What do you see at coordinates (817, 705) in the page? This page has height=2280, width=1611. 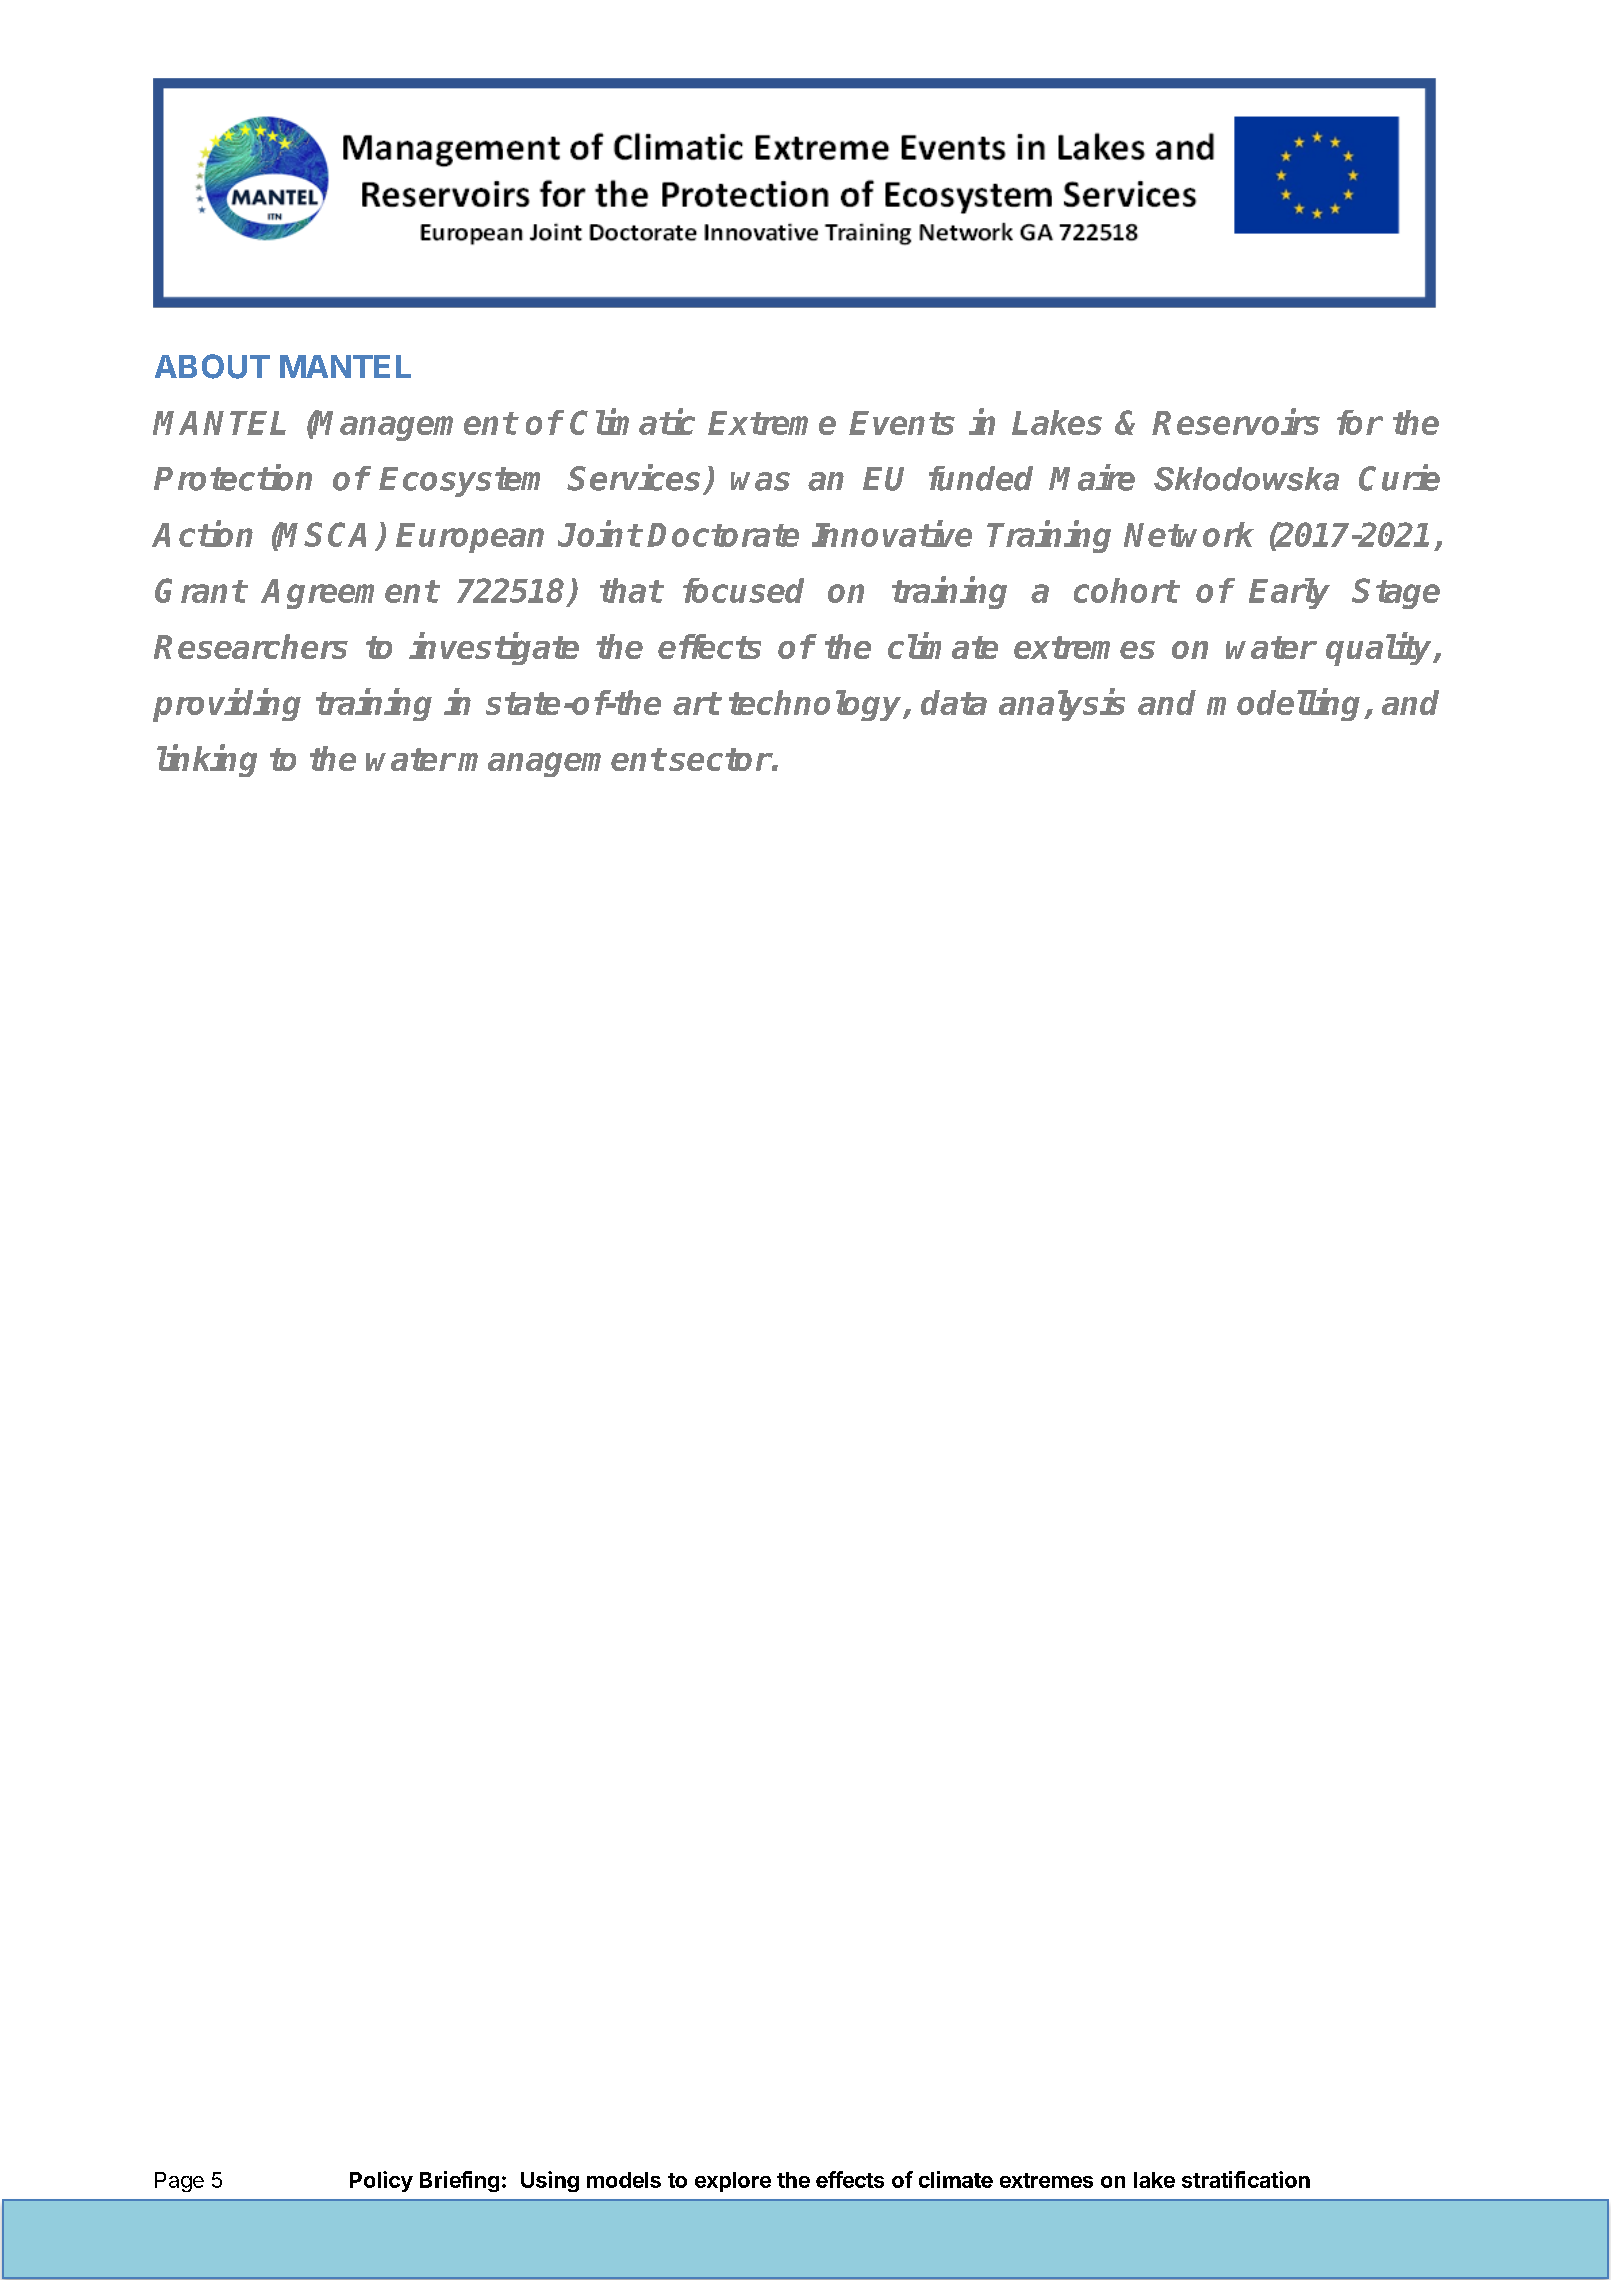 I see `technology` at bounding box center [817, 705].
